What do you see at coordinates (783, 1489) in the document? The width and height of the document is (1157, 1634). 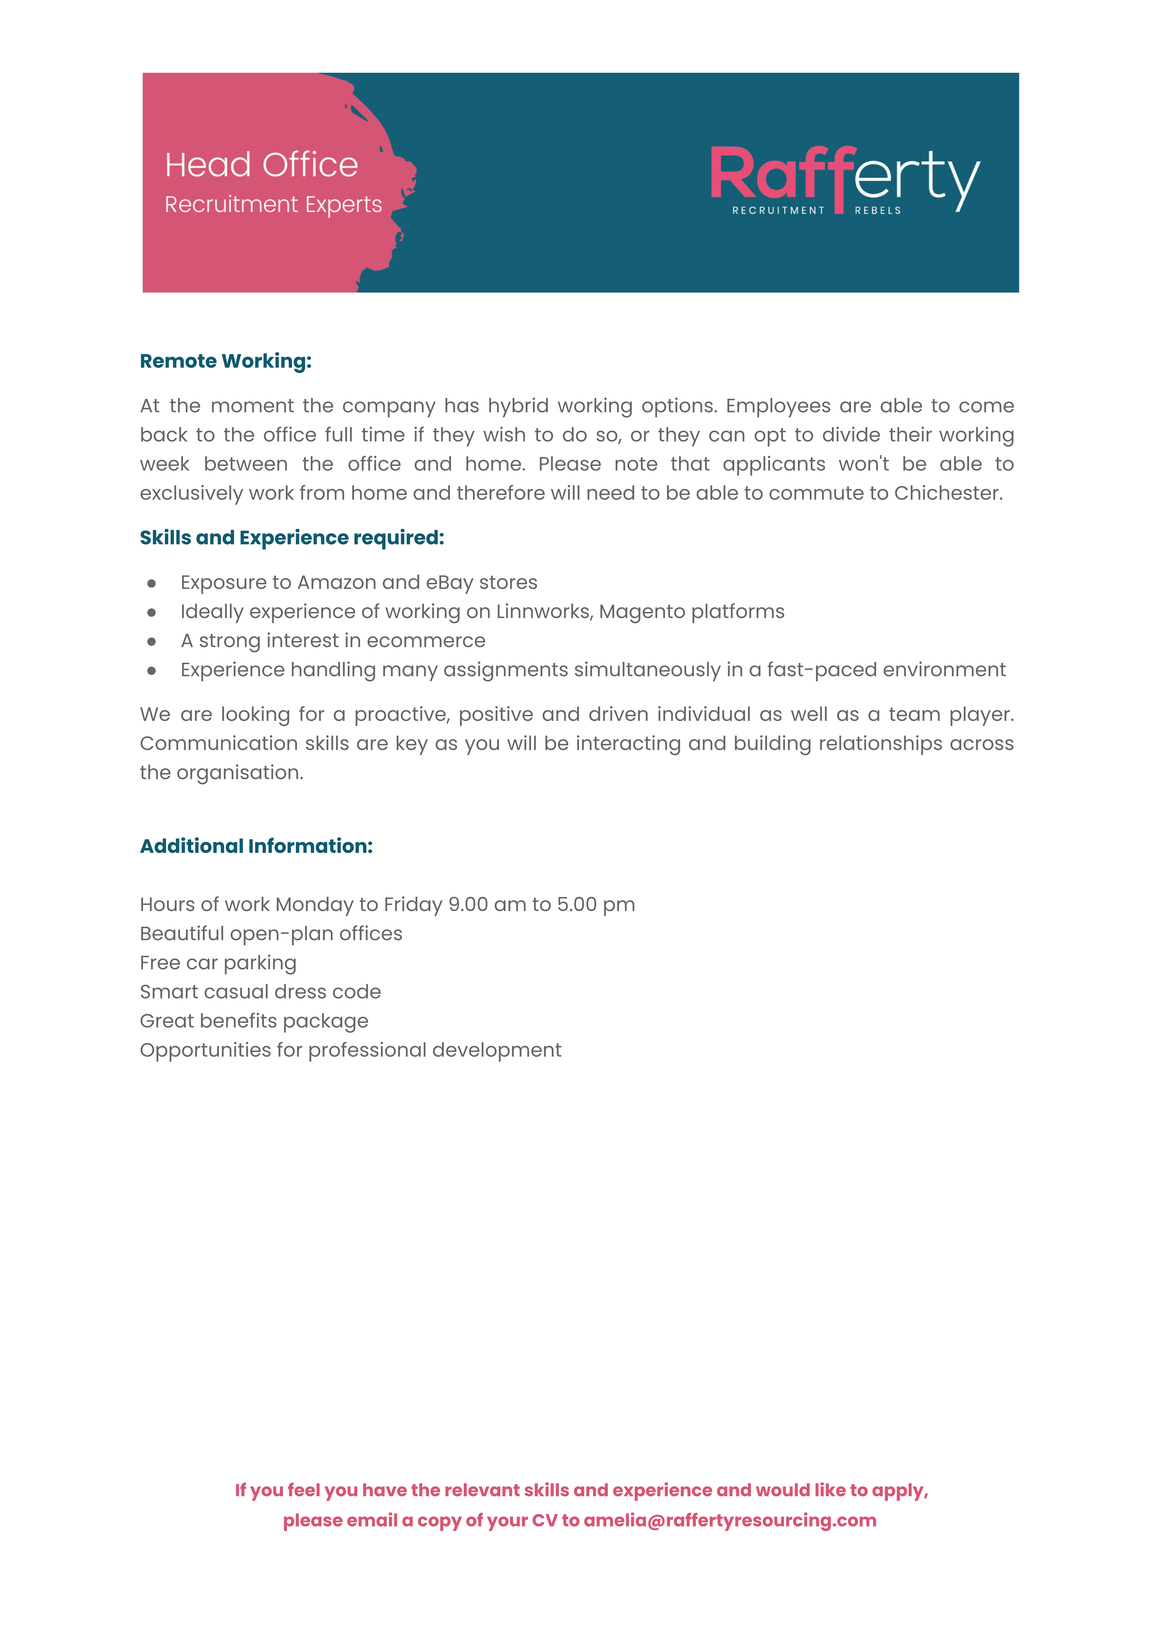 I see `would` at bounding box center [783, 1489].
